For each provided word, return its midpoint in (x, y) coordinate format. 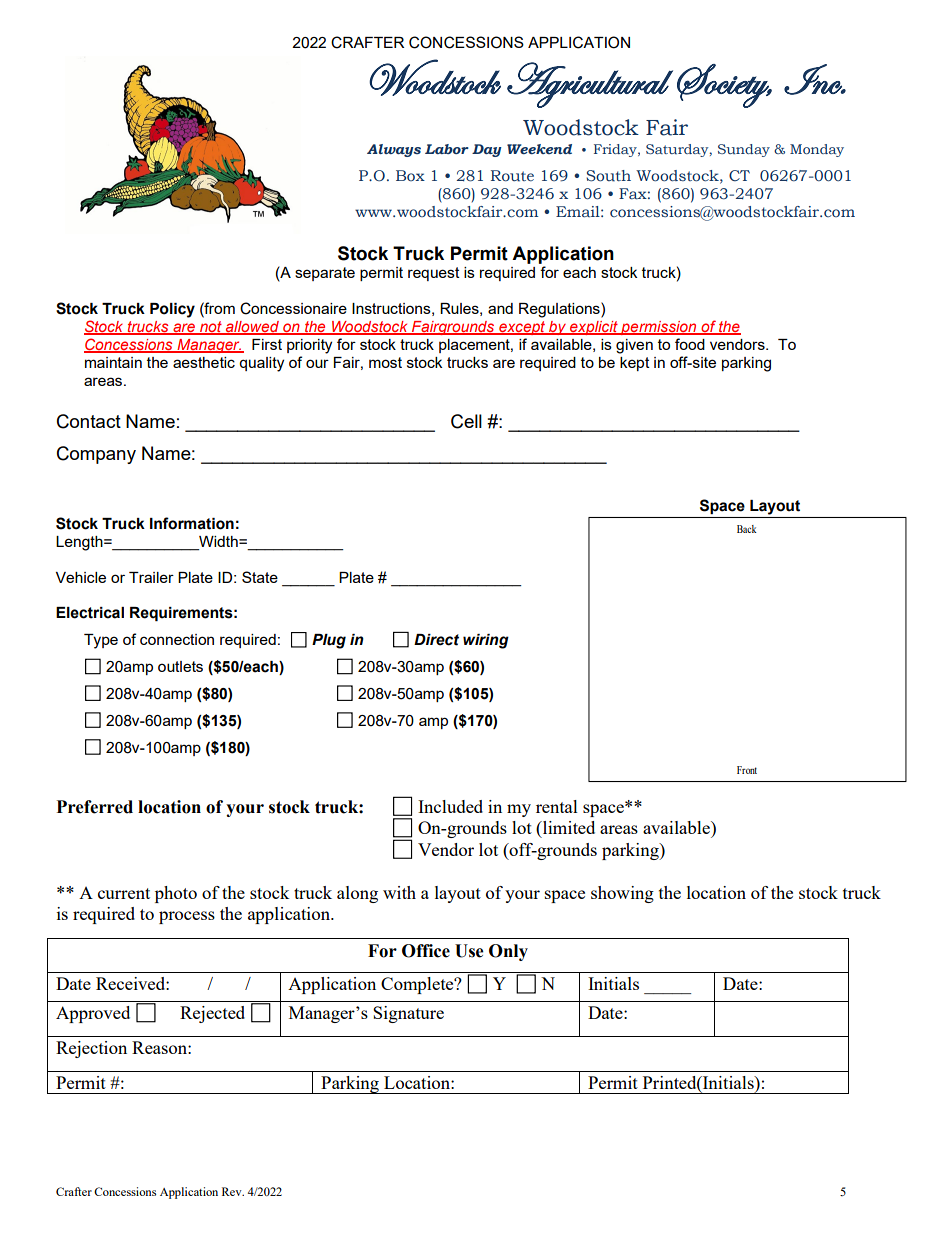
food (690, 344)
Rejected (212, 1014)
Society (724, 86)
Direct (436, 640)
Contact (89, 421)
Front (747, 770)
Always (394, 150)
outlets (180, 666)
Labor (447, 149)
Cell (466, 421)
